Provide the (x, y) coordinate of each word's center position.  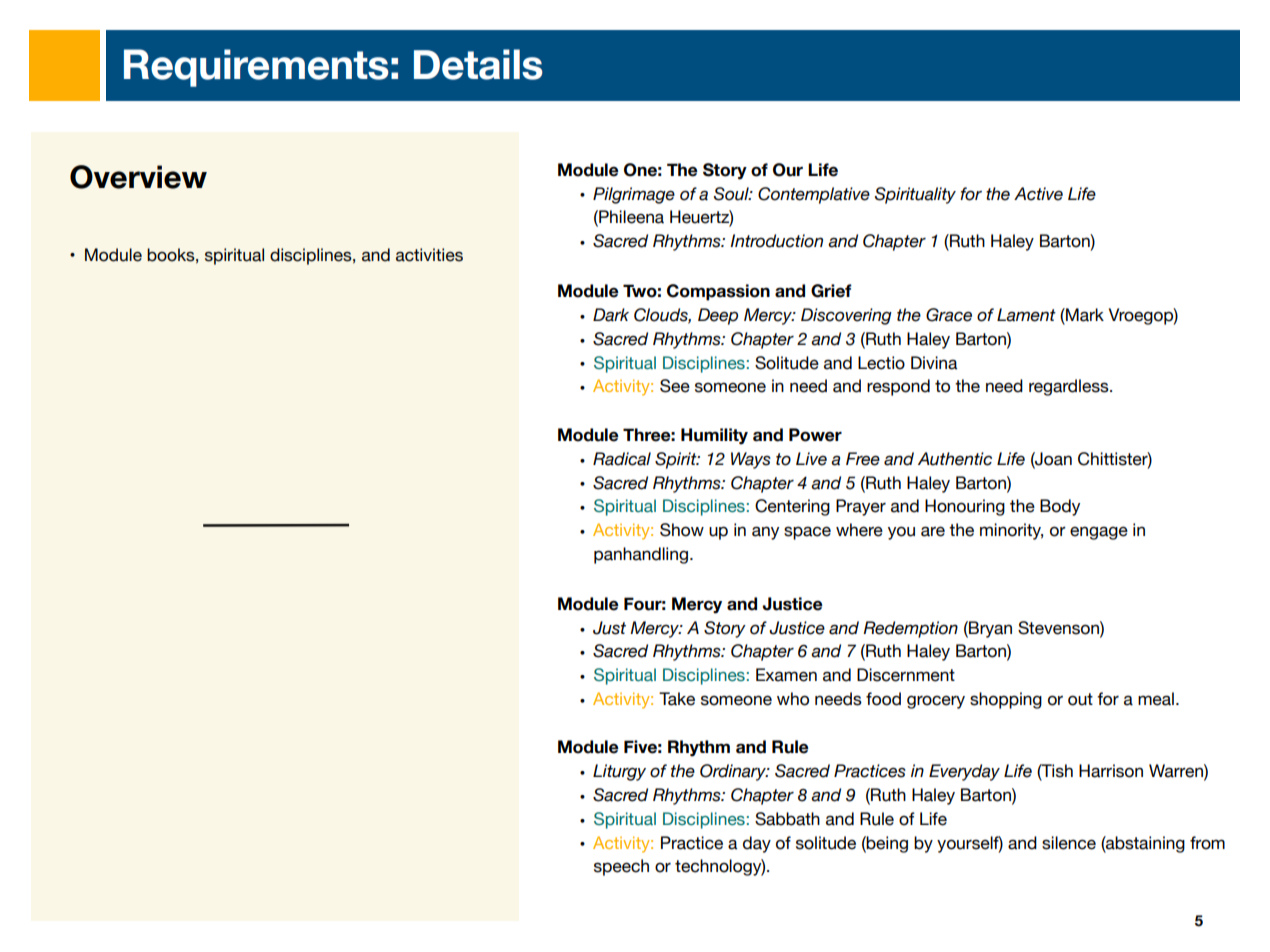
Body (1060, 507)
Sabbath (787, 819)
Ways (751, 460)
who (793, 699)
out (1080, 699)
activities (429, 255)
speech (621, 867)
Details (478, 64)
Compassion (718, 292)
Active (1038, 194)
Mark (1084, 316)
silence (1069, 843)
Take (677, 699)
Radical (622, 459)
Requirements (256, 68)
